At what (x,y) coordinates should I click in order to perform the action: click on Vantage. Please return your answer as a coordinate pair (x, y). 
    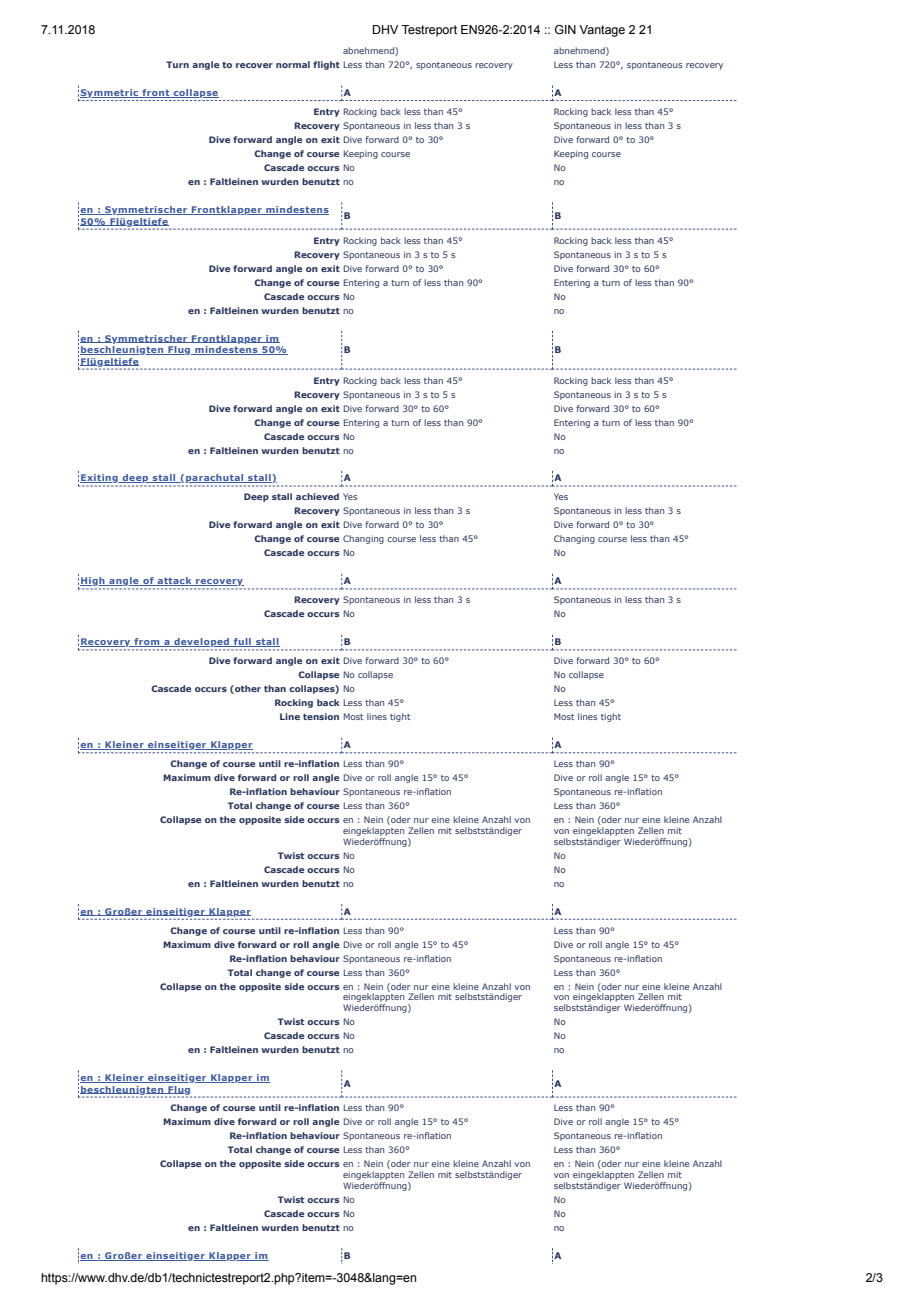
    Looking at the image, I should click on (602, 31).
